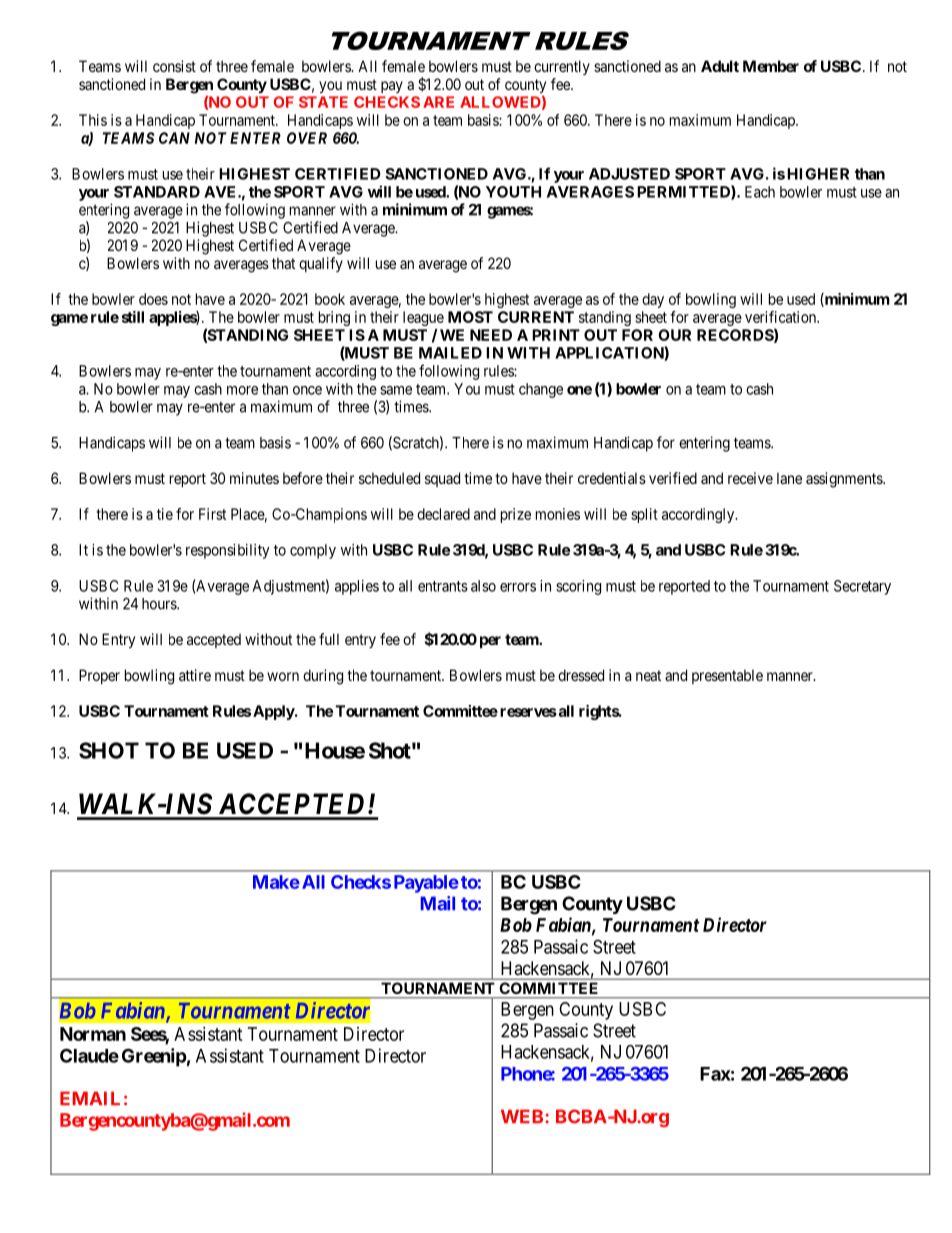  What do you see at coordinates (648, 675) in the screenshot?
I see `neat` at bounding box center [648, 675].
